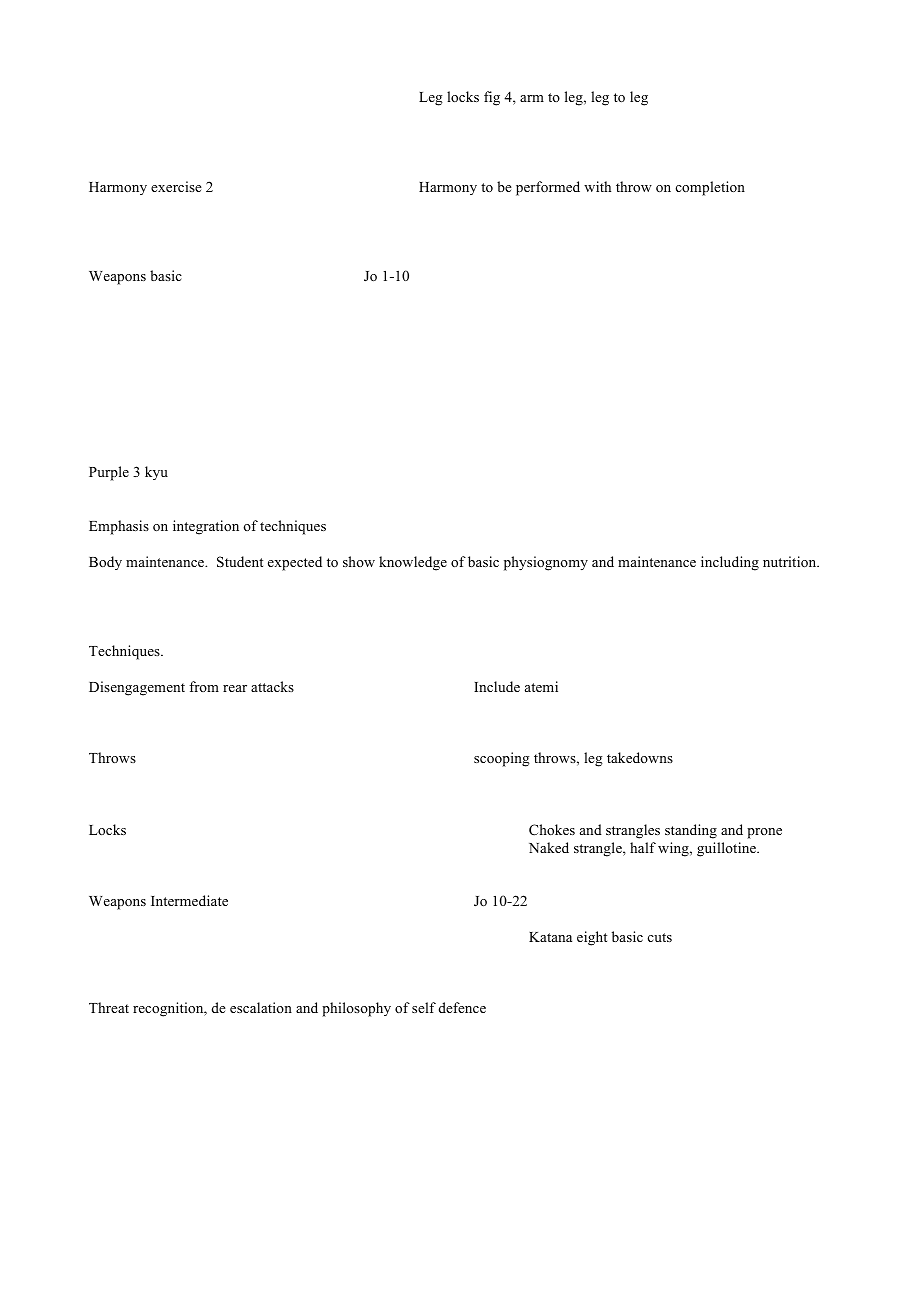  What do you see at coordinates (730, 563) in the image?
I see `including` at bounding box center [730, 563].
